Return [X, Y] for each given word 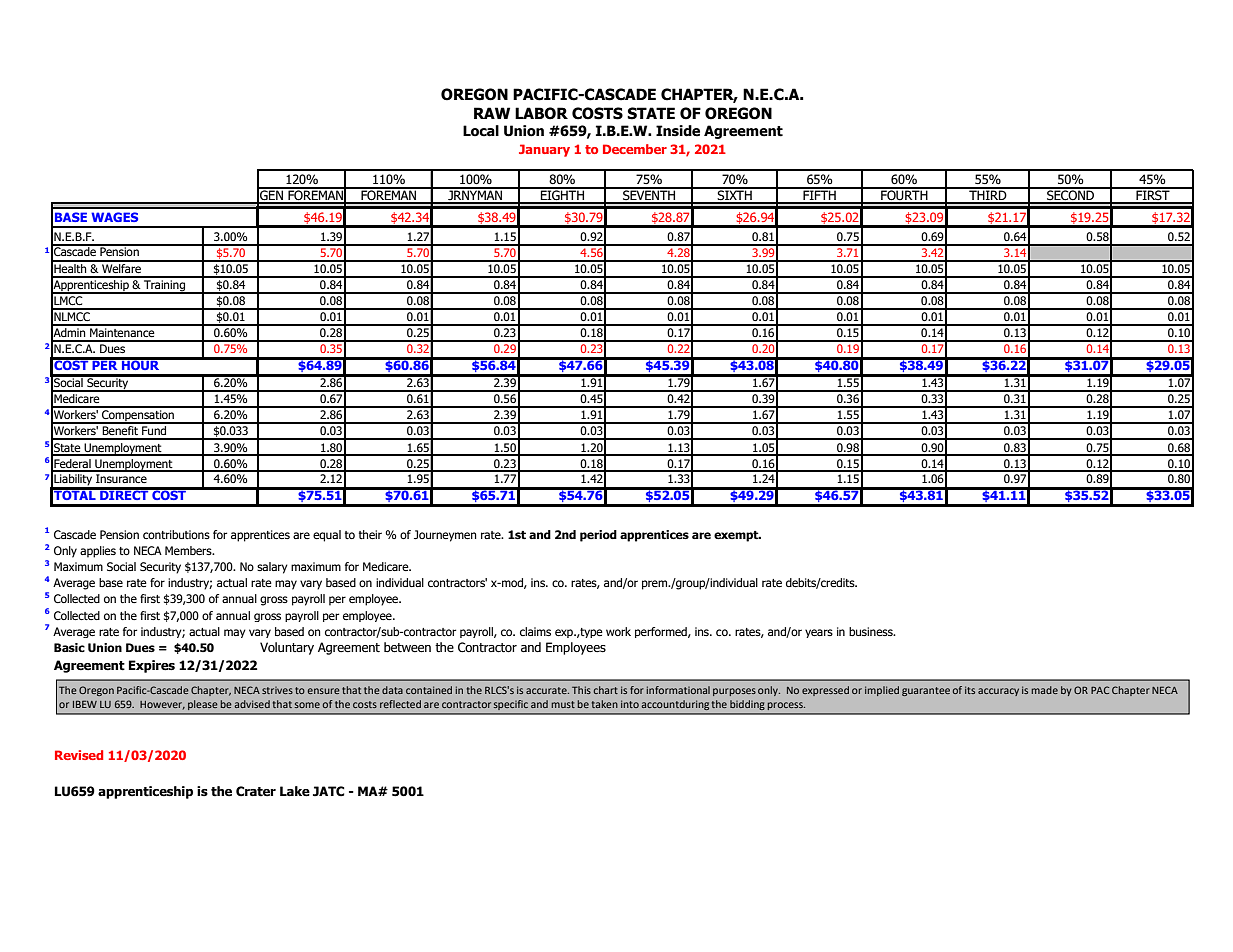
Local [481, 131]
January [544, 150]
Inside [678, 131]
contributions [176, 534]
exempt [737, 536]
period [598, 536]
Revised [79, 755]
